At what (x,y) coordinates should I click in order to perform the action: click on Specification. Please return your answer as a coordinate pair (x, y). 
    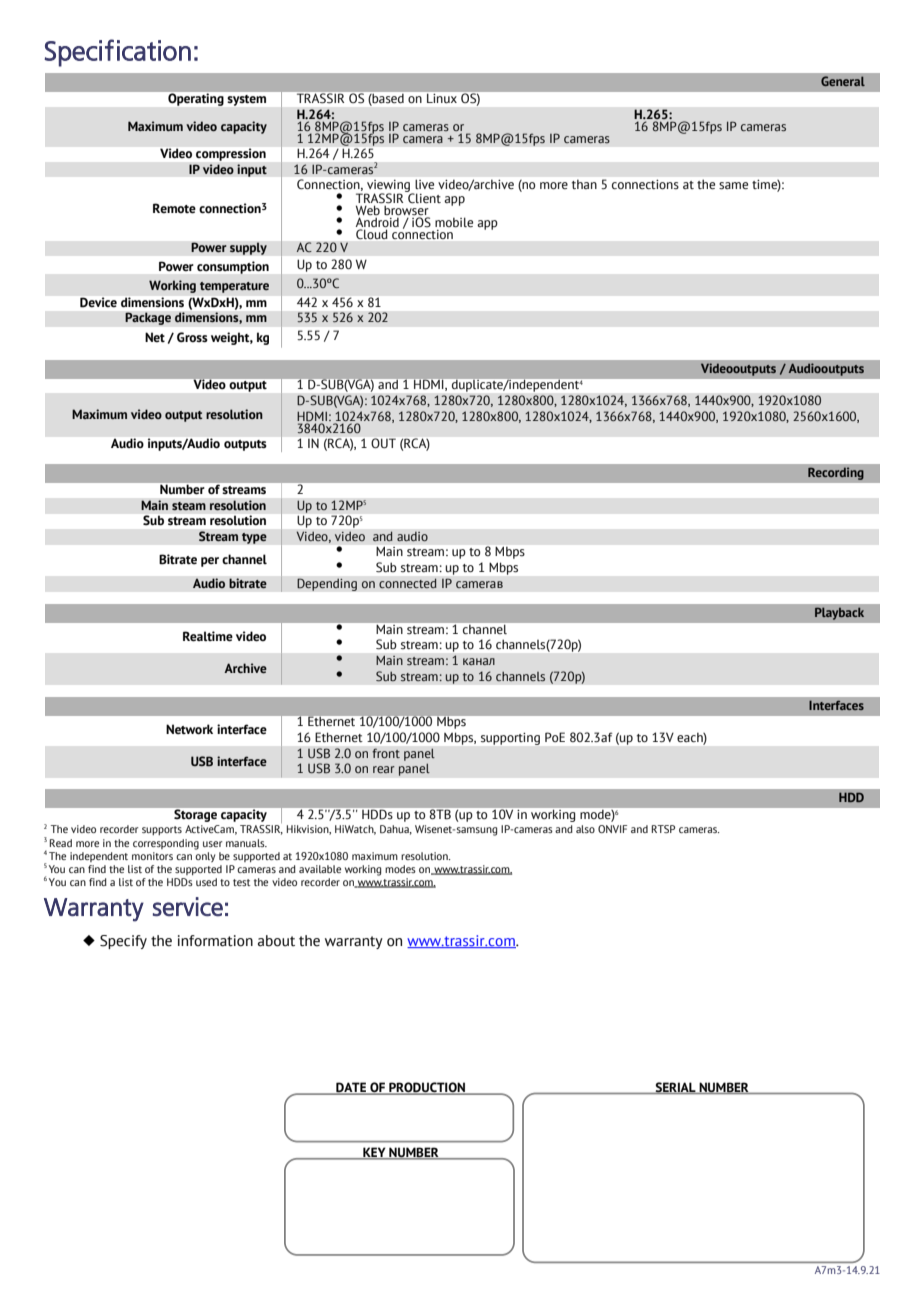
    Looking at the image, I should click on (117, 53).
